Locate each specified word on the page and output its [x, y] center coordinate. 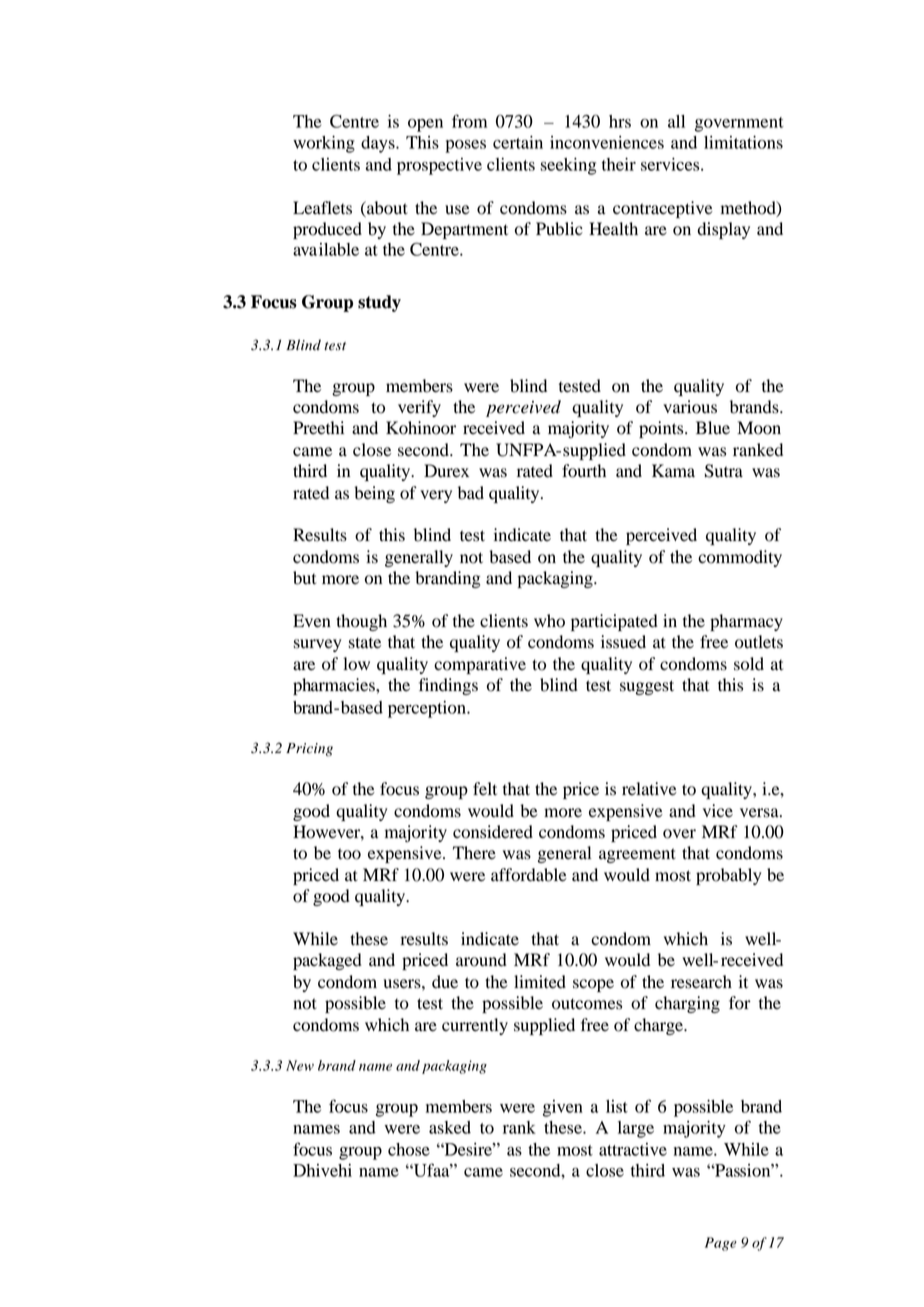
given [563, 1108]
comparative [480, 665]
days [379, 144]
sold [749, 664]
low [356, 664]
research [701, 982]
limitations [743, 142]
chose [409, 1149]
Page [721, 1244]
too [349, 854]
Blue [713, 428]
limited [540, 982]
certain [518, 142]
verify [419, 408]
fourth [584, 471]
